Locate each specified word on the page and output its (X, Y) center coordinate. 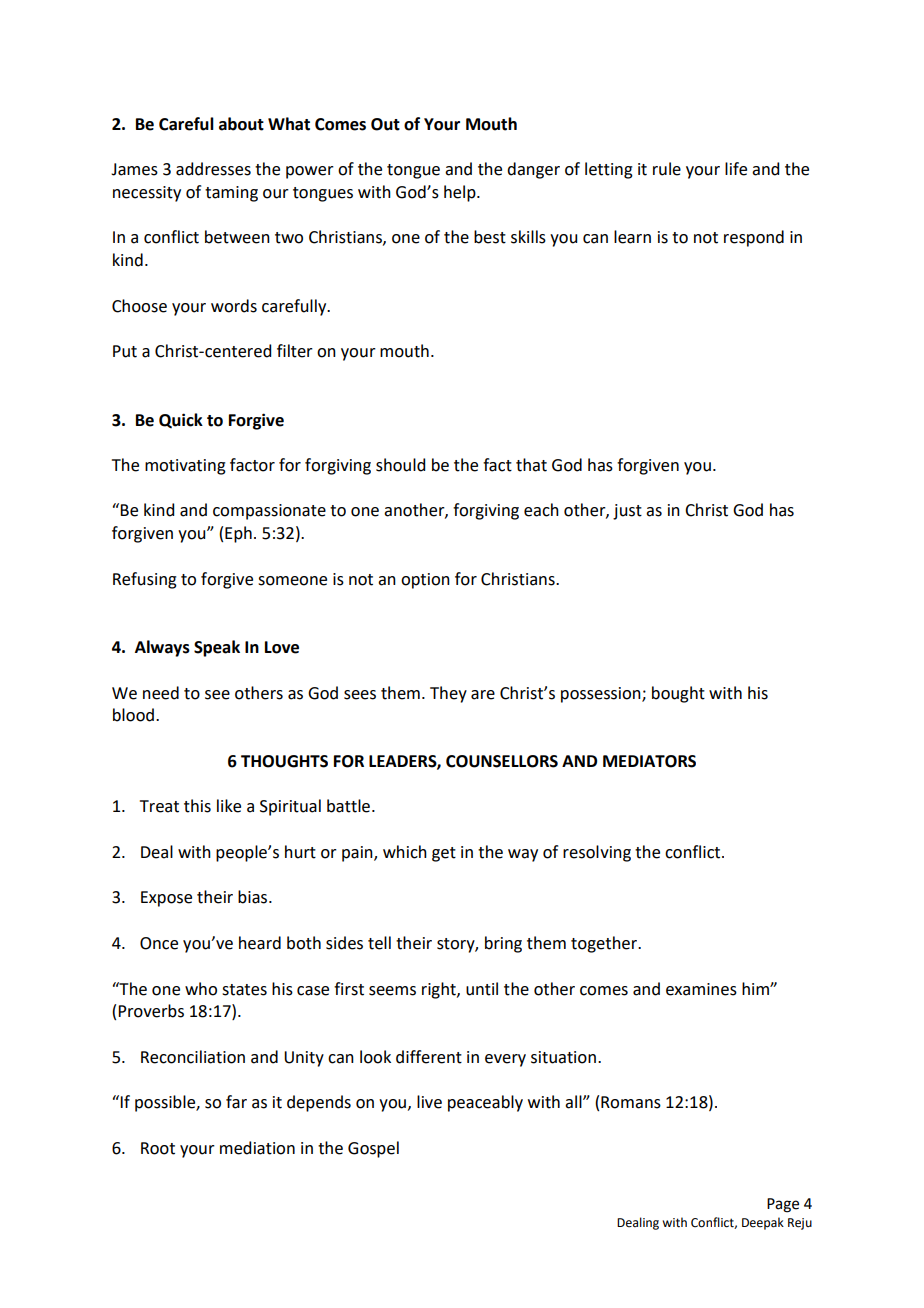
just (627, 512)
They (448, 694)
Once (159, 943)
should (400, 465)
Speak (217, 648)
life (736, 169)
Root (158, 1148)
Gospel (373, 1149)
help (461, 193)
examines (701, 989)
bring (503, 944)
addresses (213, 169)
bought (678, 694)
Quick (181, 420)
